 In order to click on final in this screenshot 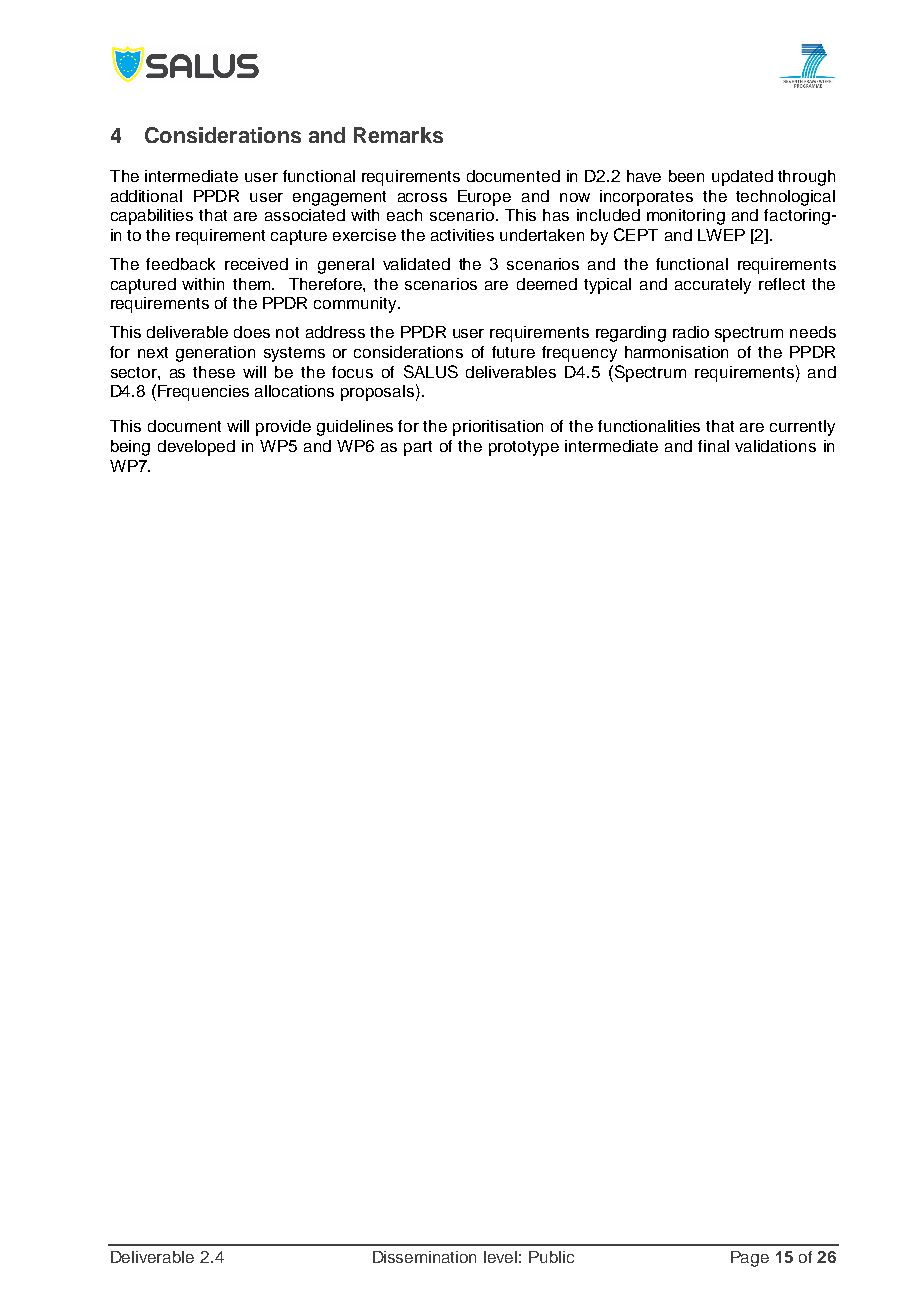, I will do `click(713, 446)`.
